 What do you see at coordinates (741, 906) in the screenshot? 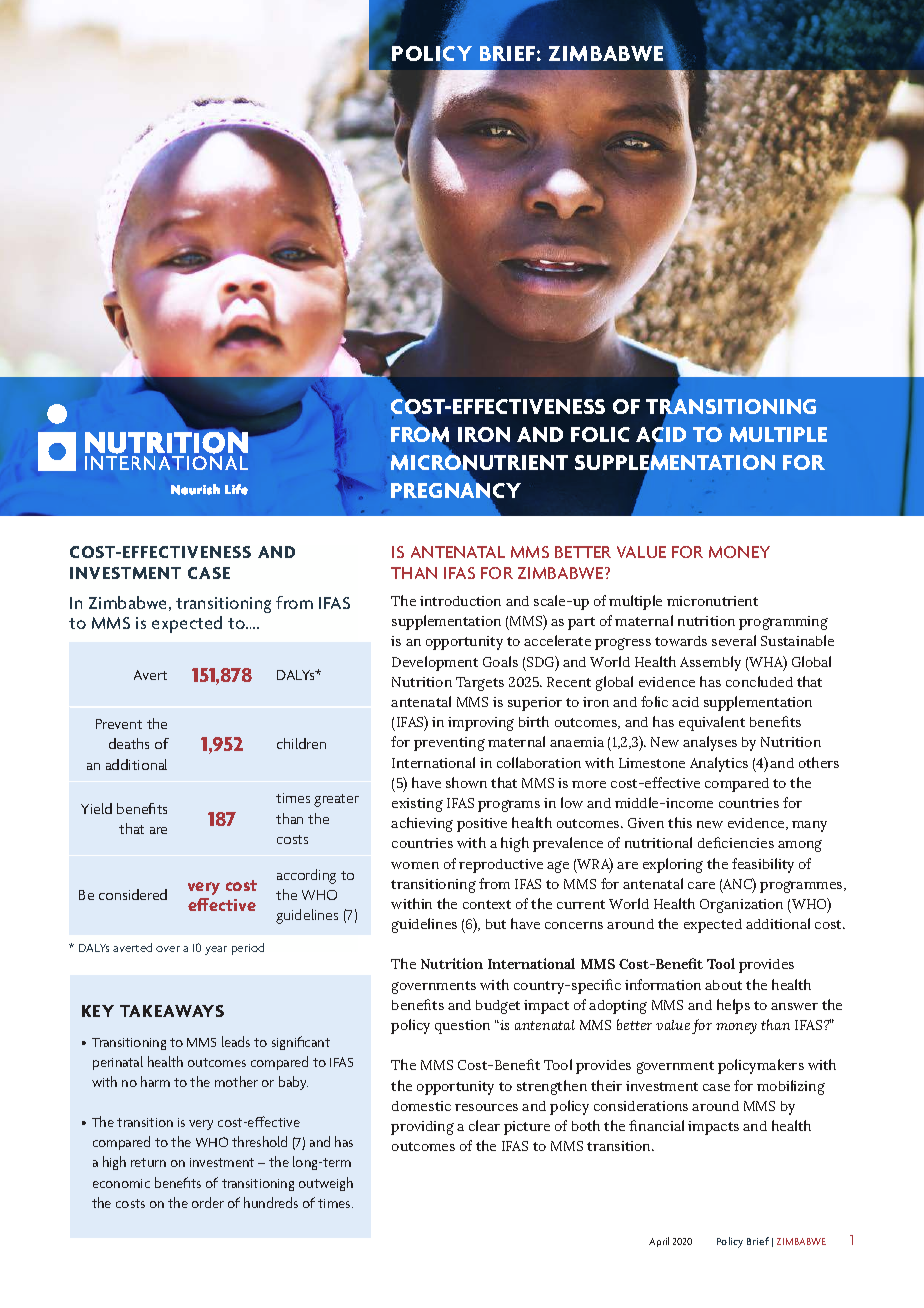
I see `Organization` at bounding box center [741, 906].
